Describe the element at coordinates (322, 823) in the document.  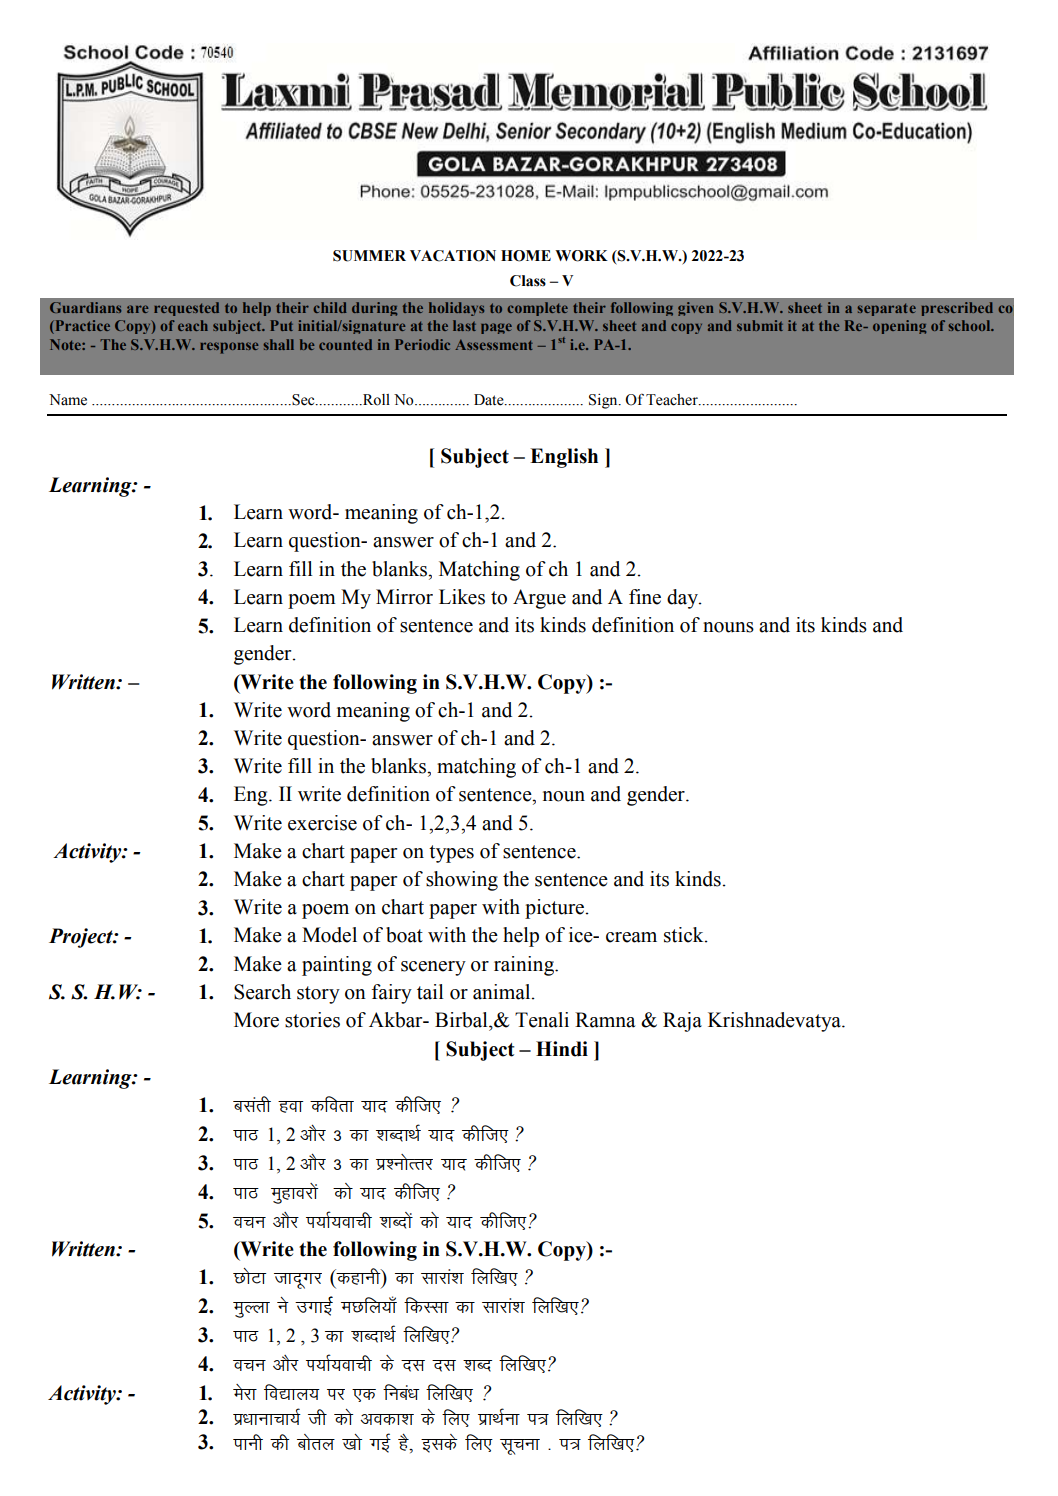
I see `exercise` at that location.
